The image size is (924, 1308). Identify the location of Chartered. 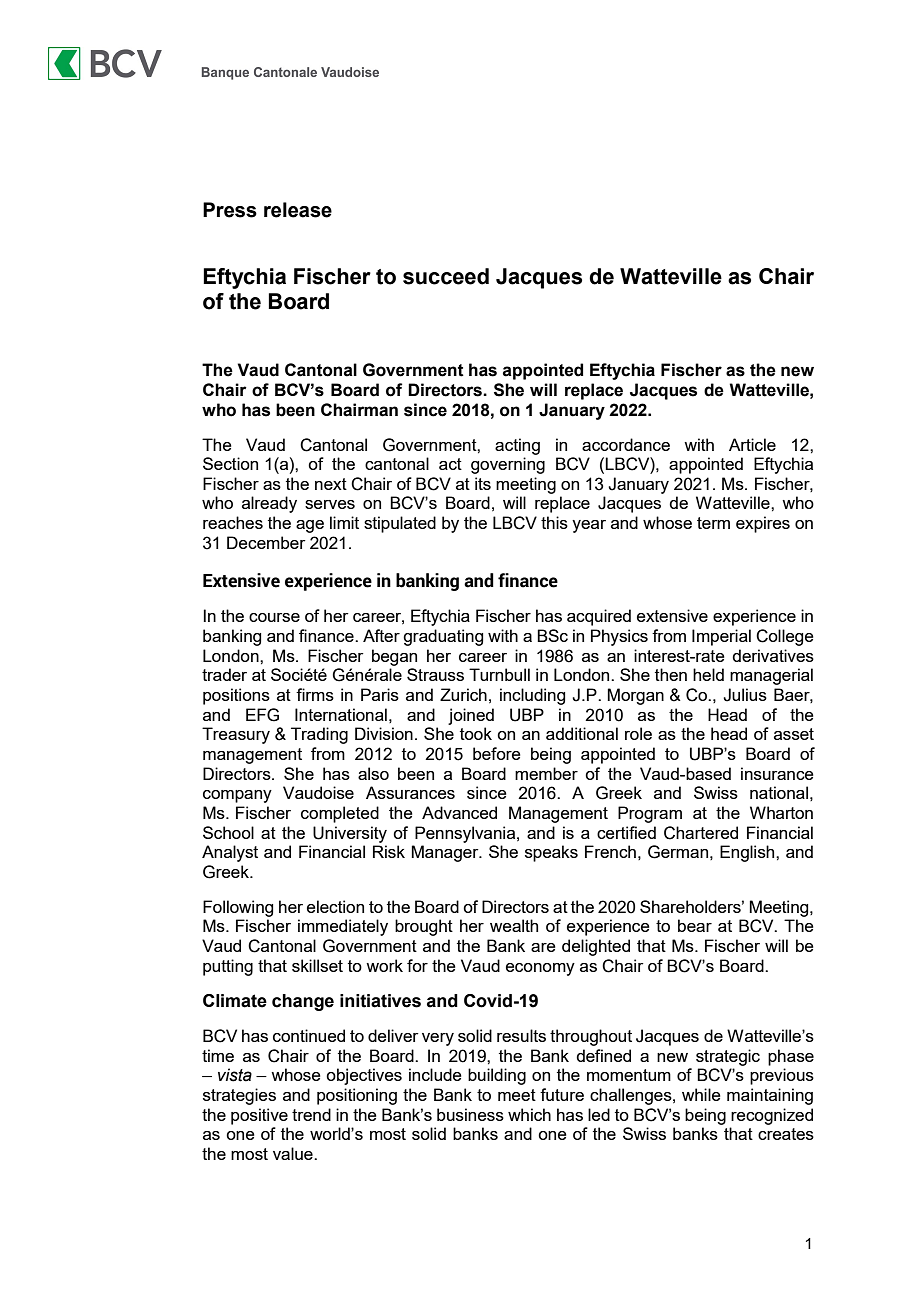
(701, 833).
